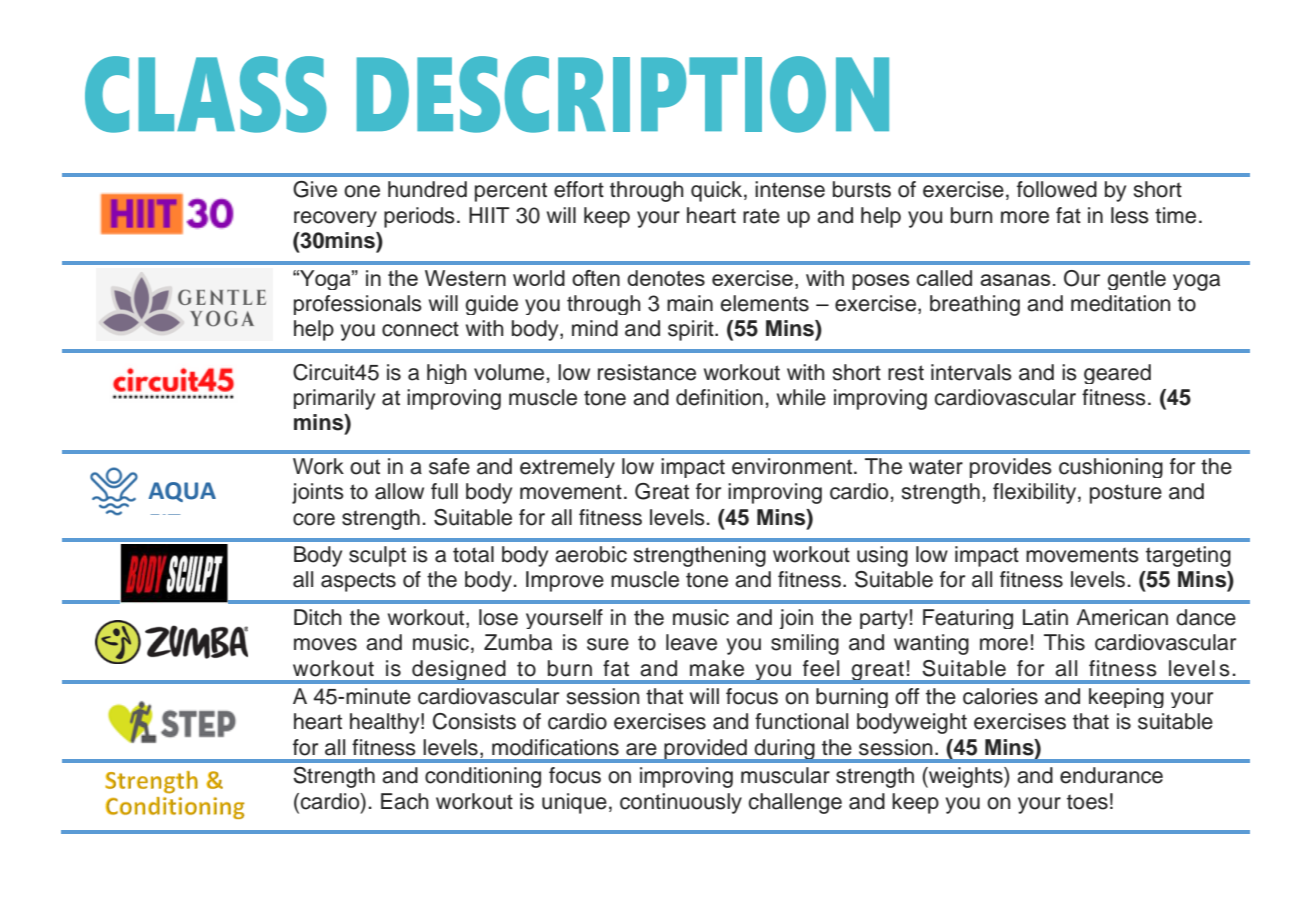 This screenshot has width=1313, height=924. I want to click on primarily, so click(334, 399).
